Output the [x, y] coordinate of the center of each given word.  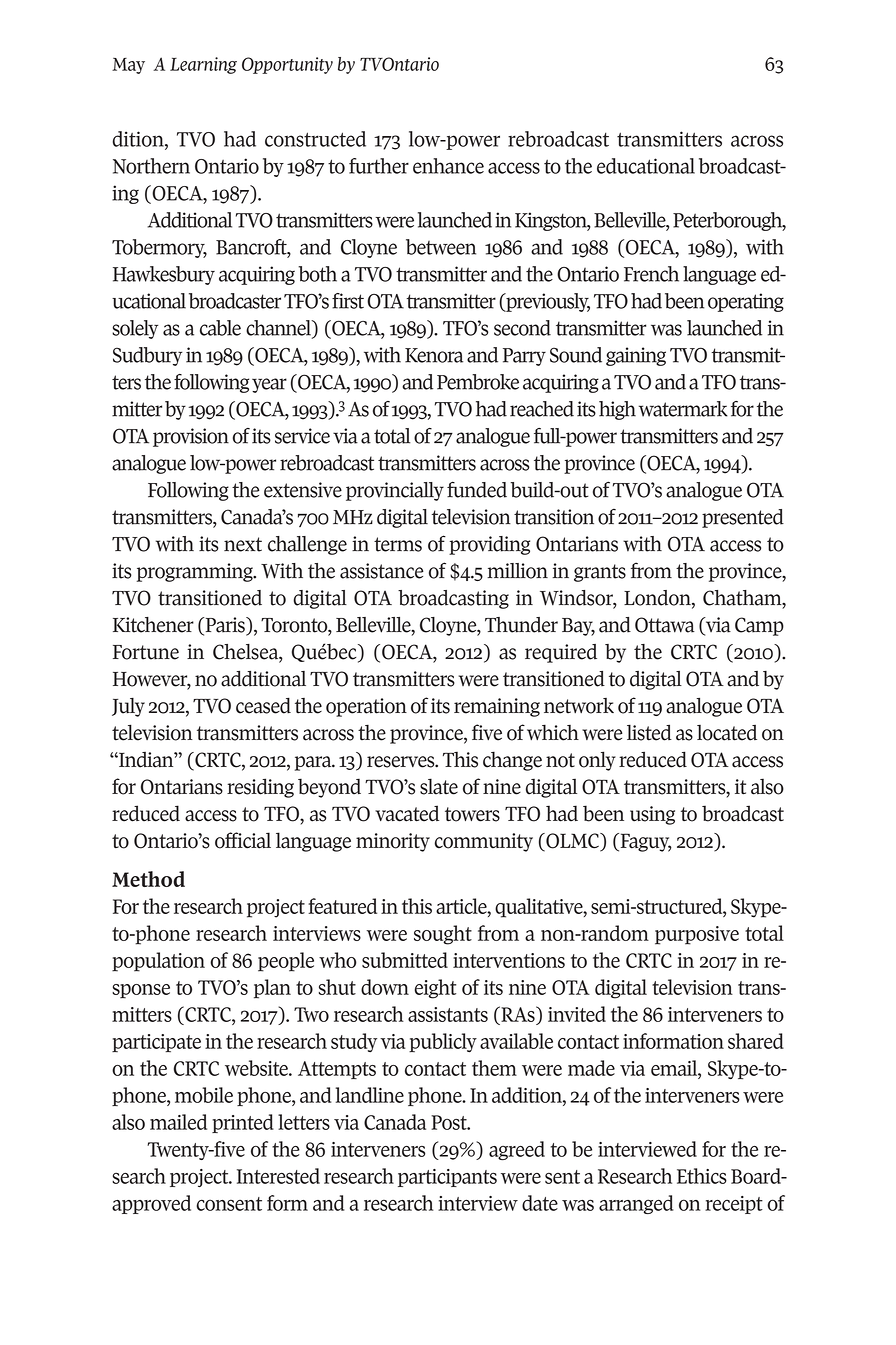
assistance [382, 571]
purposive [697, 935]
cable [220, 328]
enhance [448, 166]
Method [148, 879]
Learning [203, 65]
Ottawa [665, 625]
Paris [225, 626]
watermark [683, 409]
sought [443, 935]
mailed [178, 1122]
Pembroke [478, 382]
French [651, 274]
